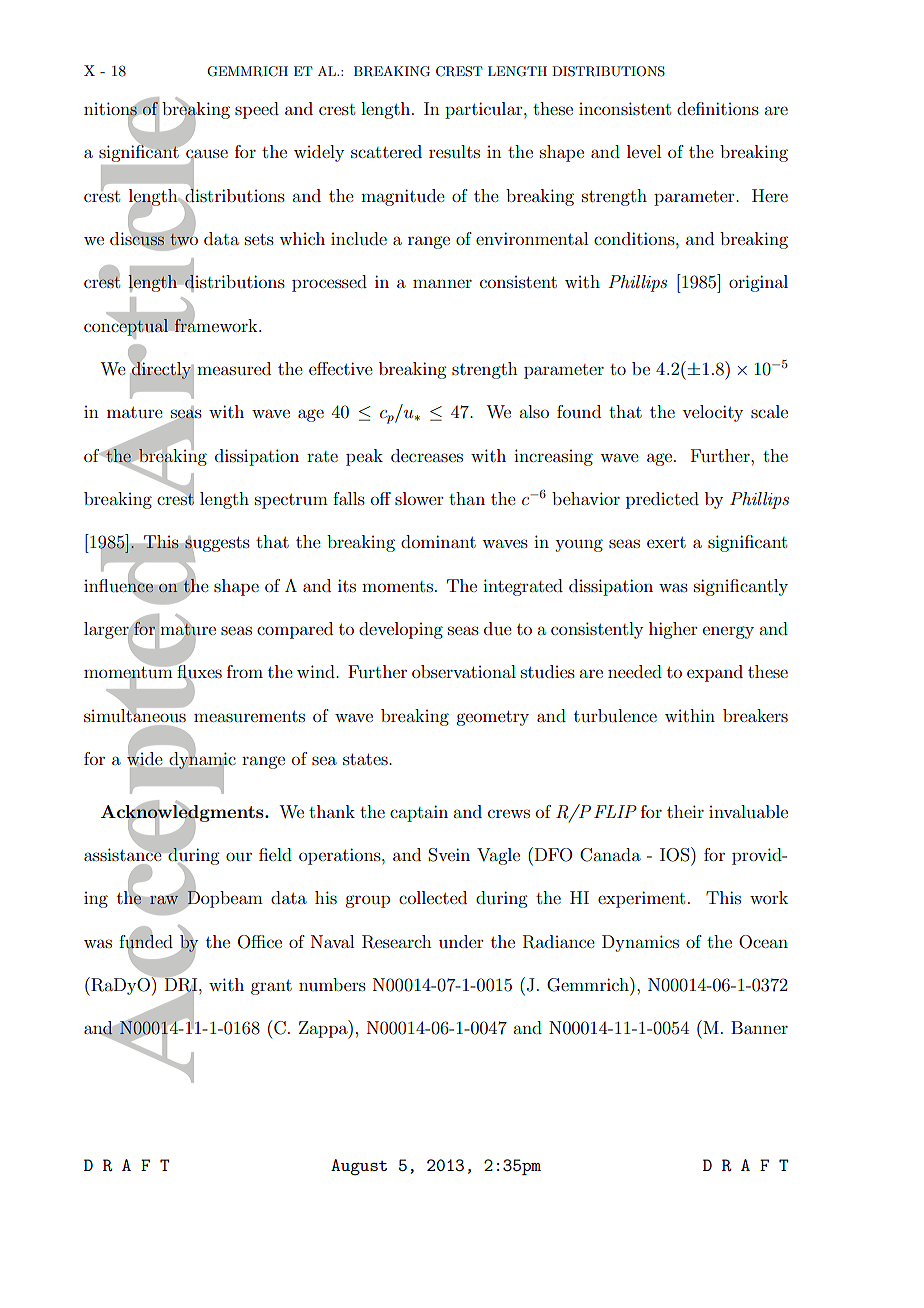  Describe the element at coordinates (359, 1167) in the image. I see `August` at that location.
